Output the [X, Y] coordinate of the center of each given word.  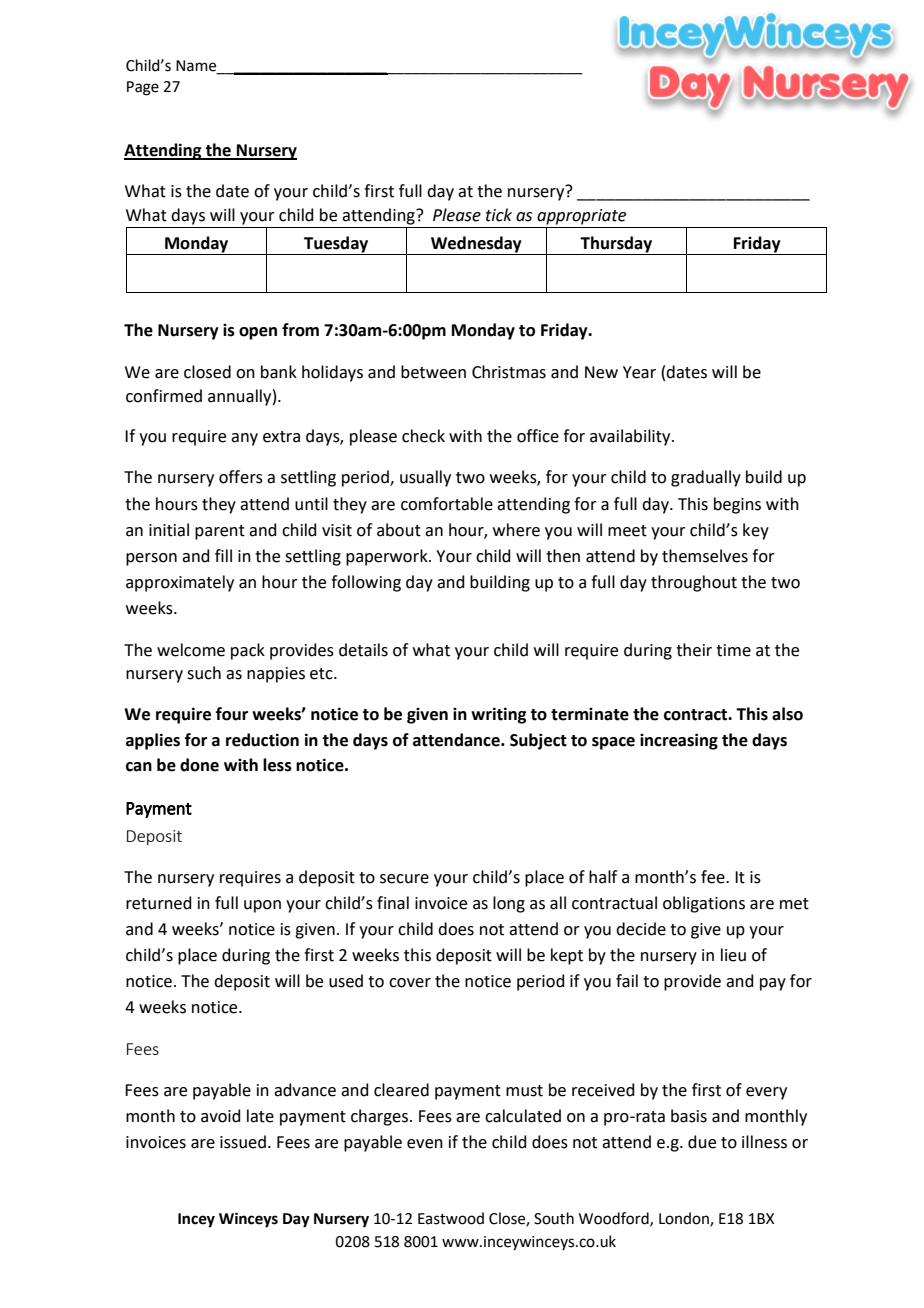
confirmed [164, 396]
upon [262, 906]
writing [498, 715]
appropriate [581, 217]
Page [143, 88]
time [733, 650]
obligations [704, 904]
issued [243, 1142]
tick [499, 215]
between [433, 372]
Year [639, 372]
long [509, 904]
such [204, 673]
